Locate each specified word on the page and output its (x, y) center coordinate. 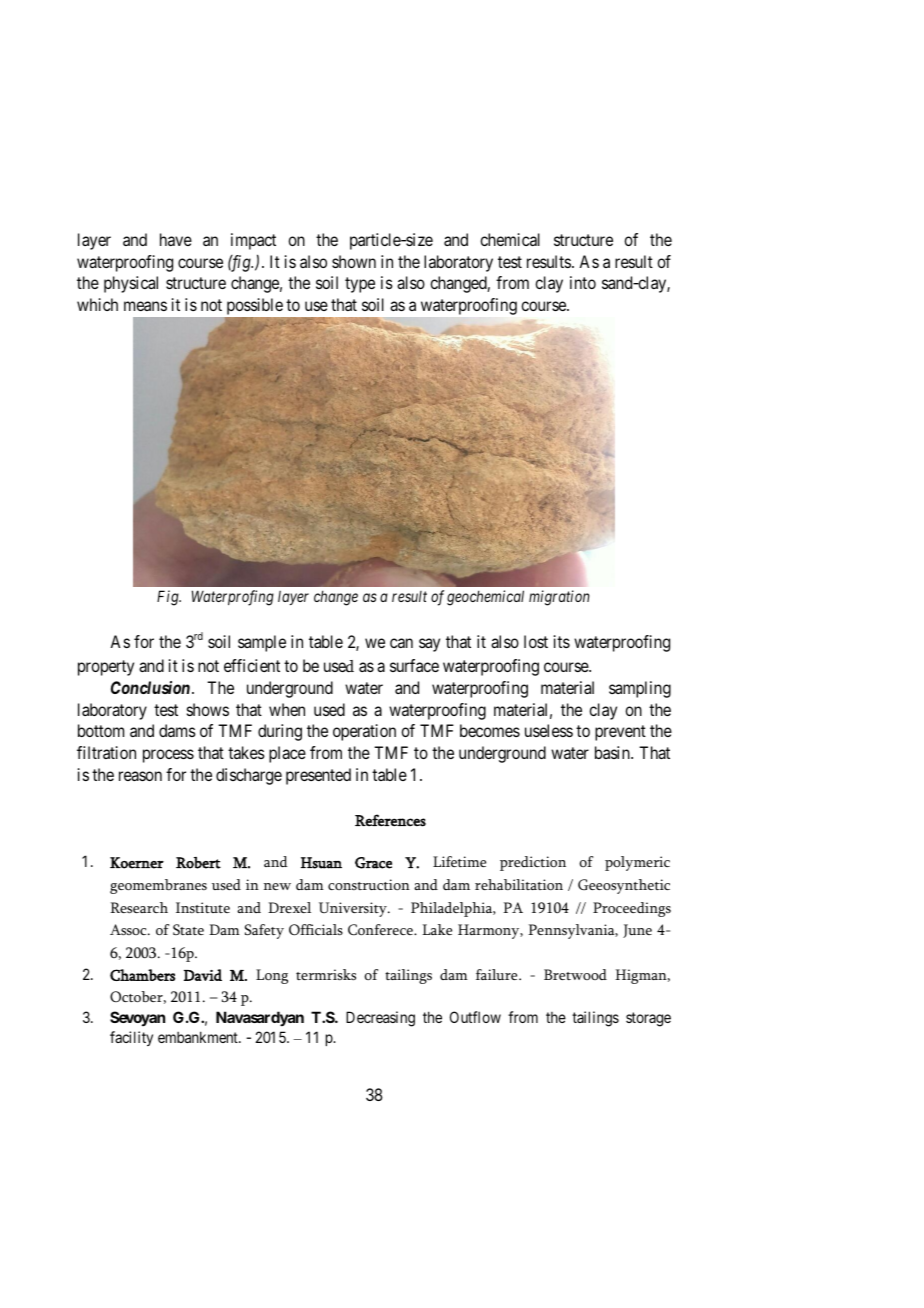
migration (559, 598)
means (145, 306)
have (176, 239)
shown (354, 261)
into (583, 282)
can (401, 643)
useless (549, 730)
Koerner (137, 863)
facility (131, 1038)
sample (262, 643)
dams (177, 730)
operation (364, 732)
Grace (373, 863)
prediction (533, 863)
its (562, 641)
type (360, 285)
